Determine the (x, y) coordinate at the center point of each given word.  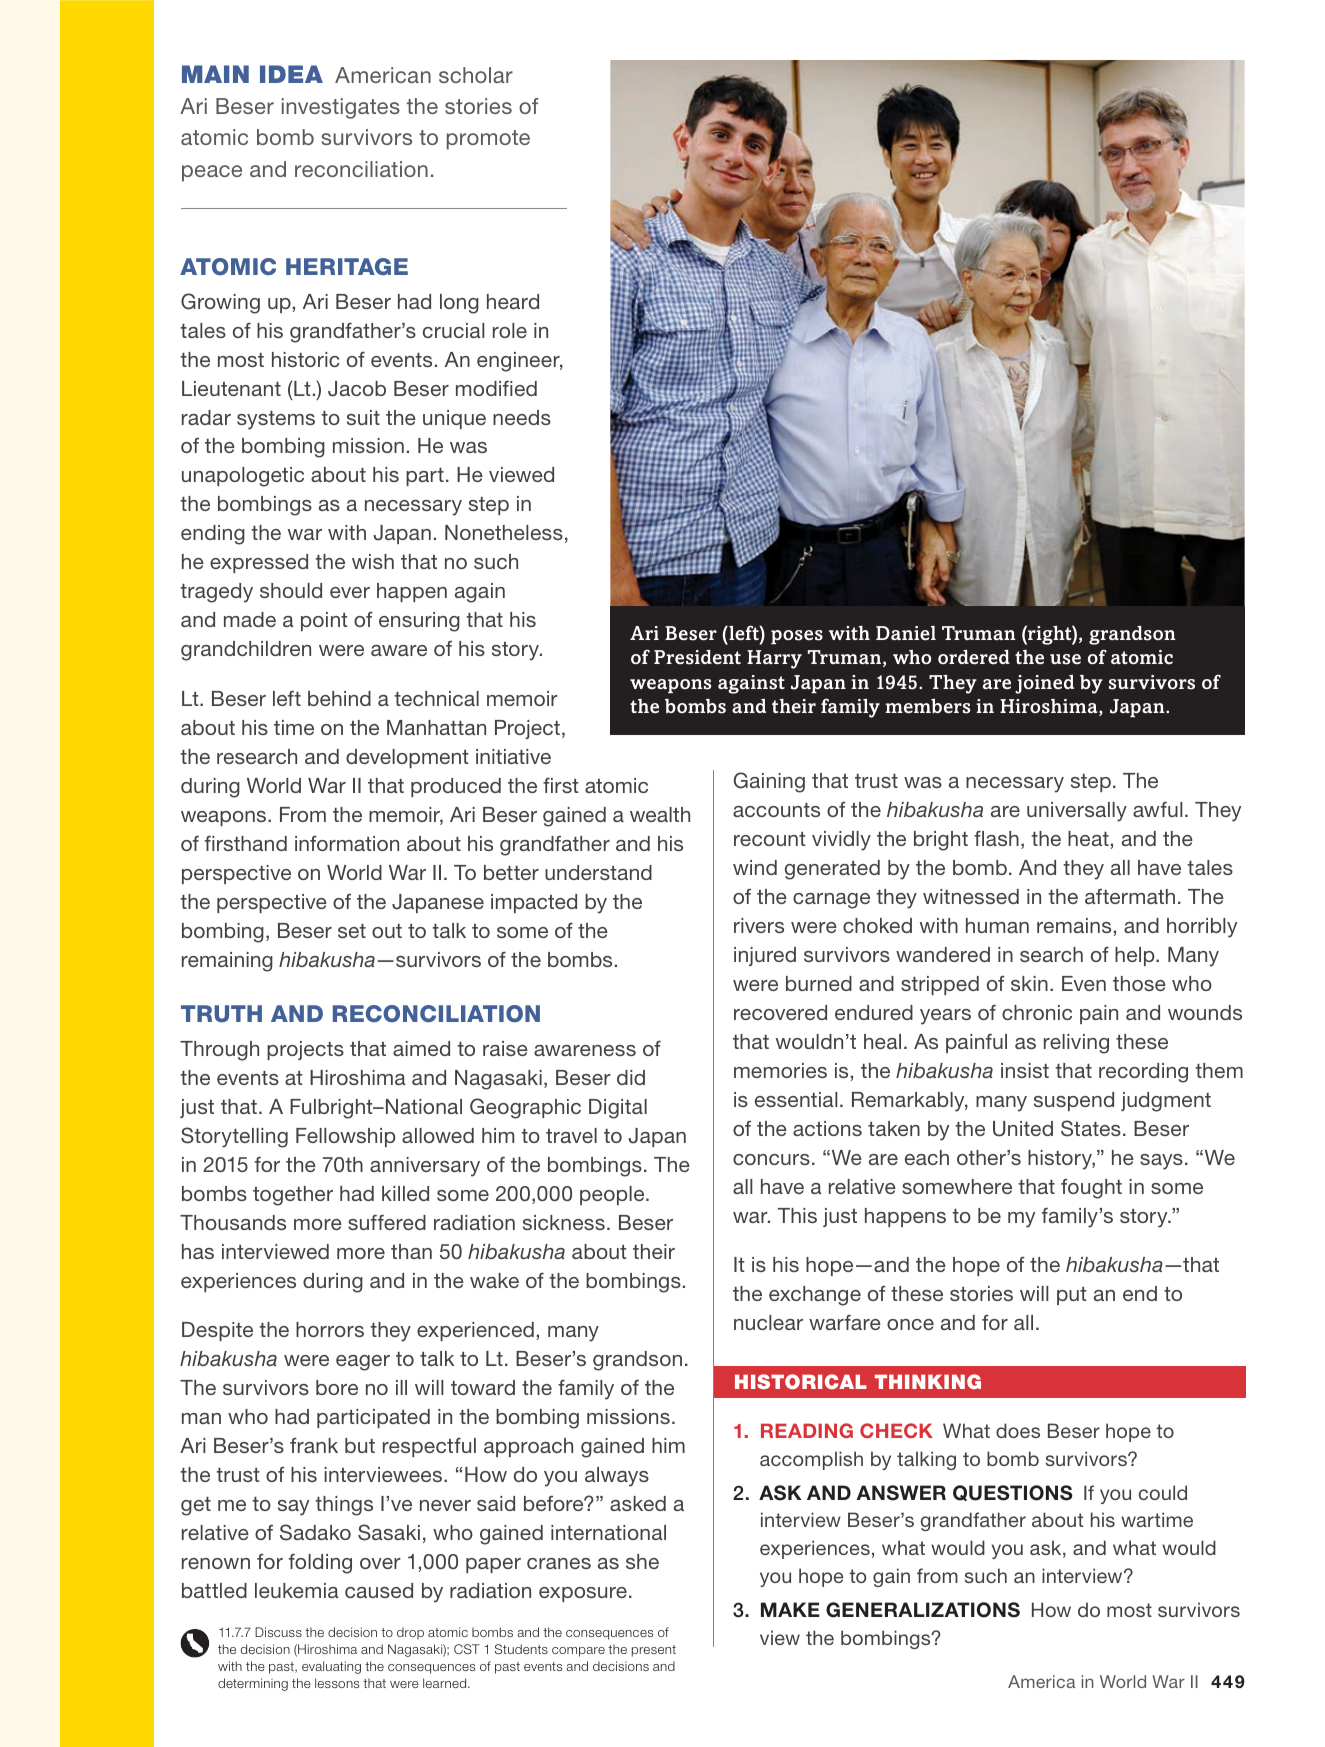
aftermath (1130, 896)
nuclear (768, 1322)
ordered (974, 657)
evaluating (331, 1667)
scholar (476, 75)
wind (755, 867)
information (347, 843)
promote (488, 140)
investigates (341, 108)
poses (797, 637)
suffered (387, 1222)
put (1072, 1296)
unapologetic (243, 477)
